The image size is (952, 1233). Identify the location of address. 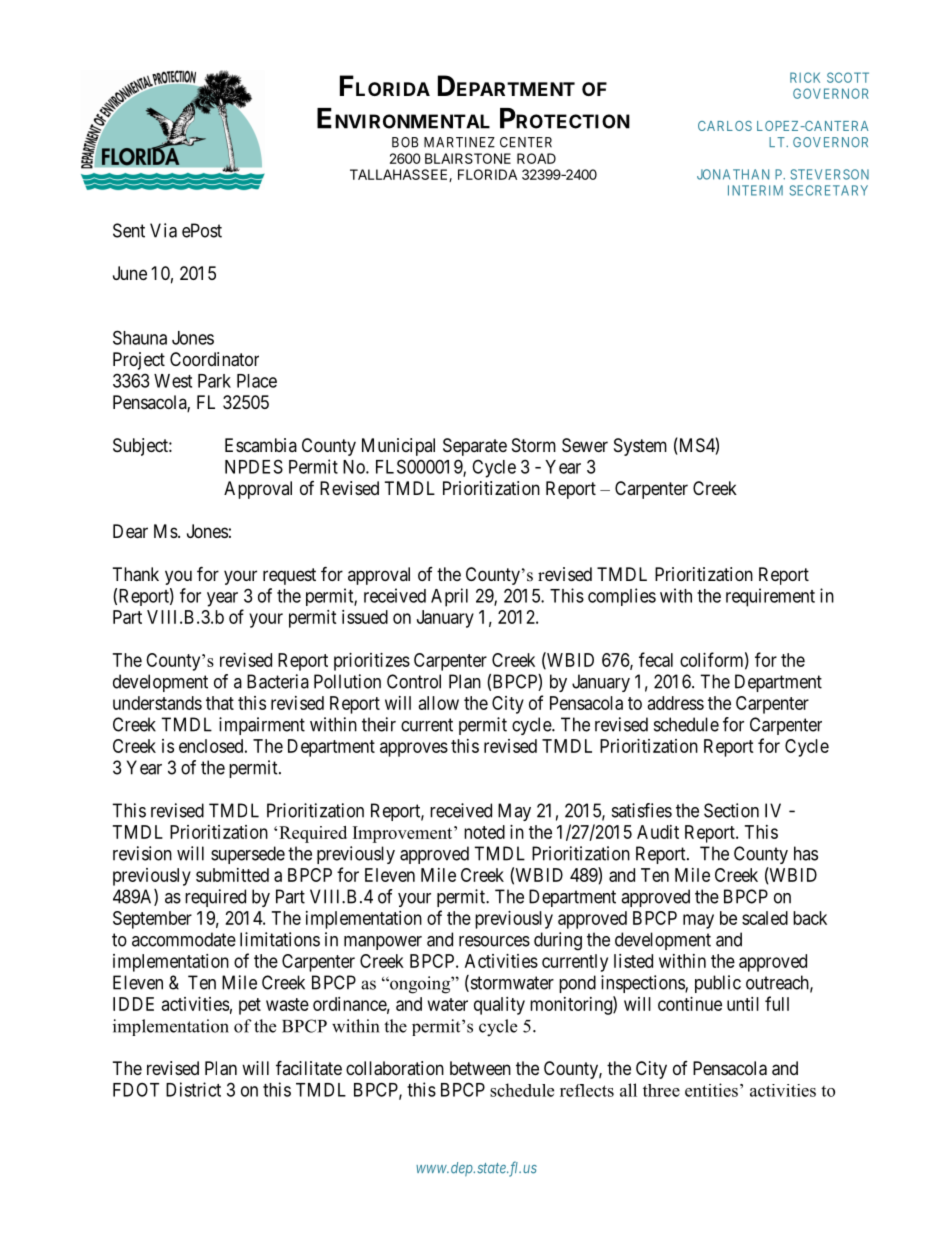
(676, 703).
